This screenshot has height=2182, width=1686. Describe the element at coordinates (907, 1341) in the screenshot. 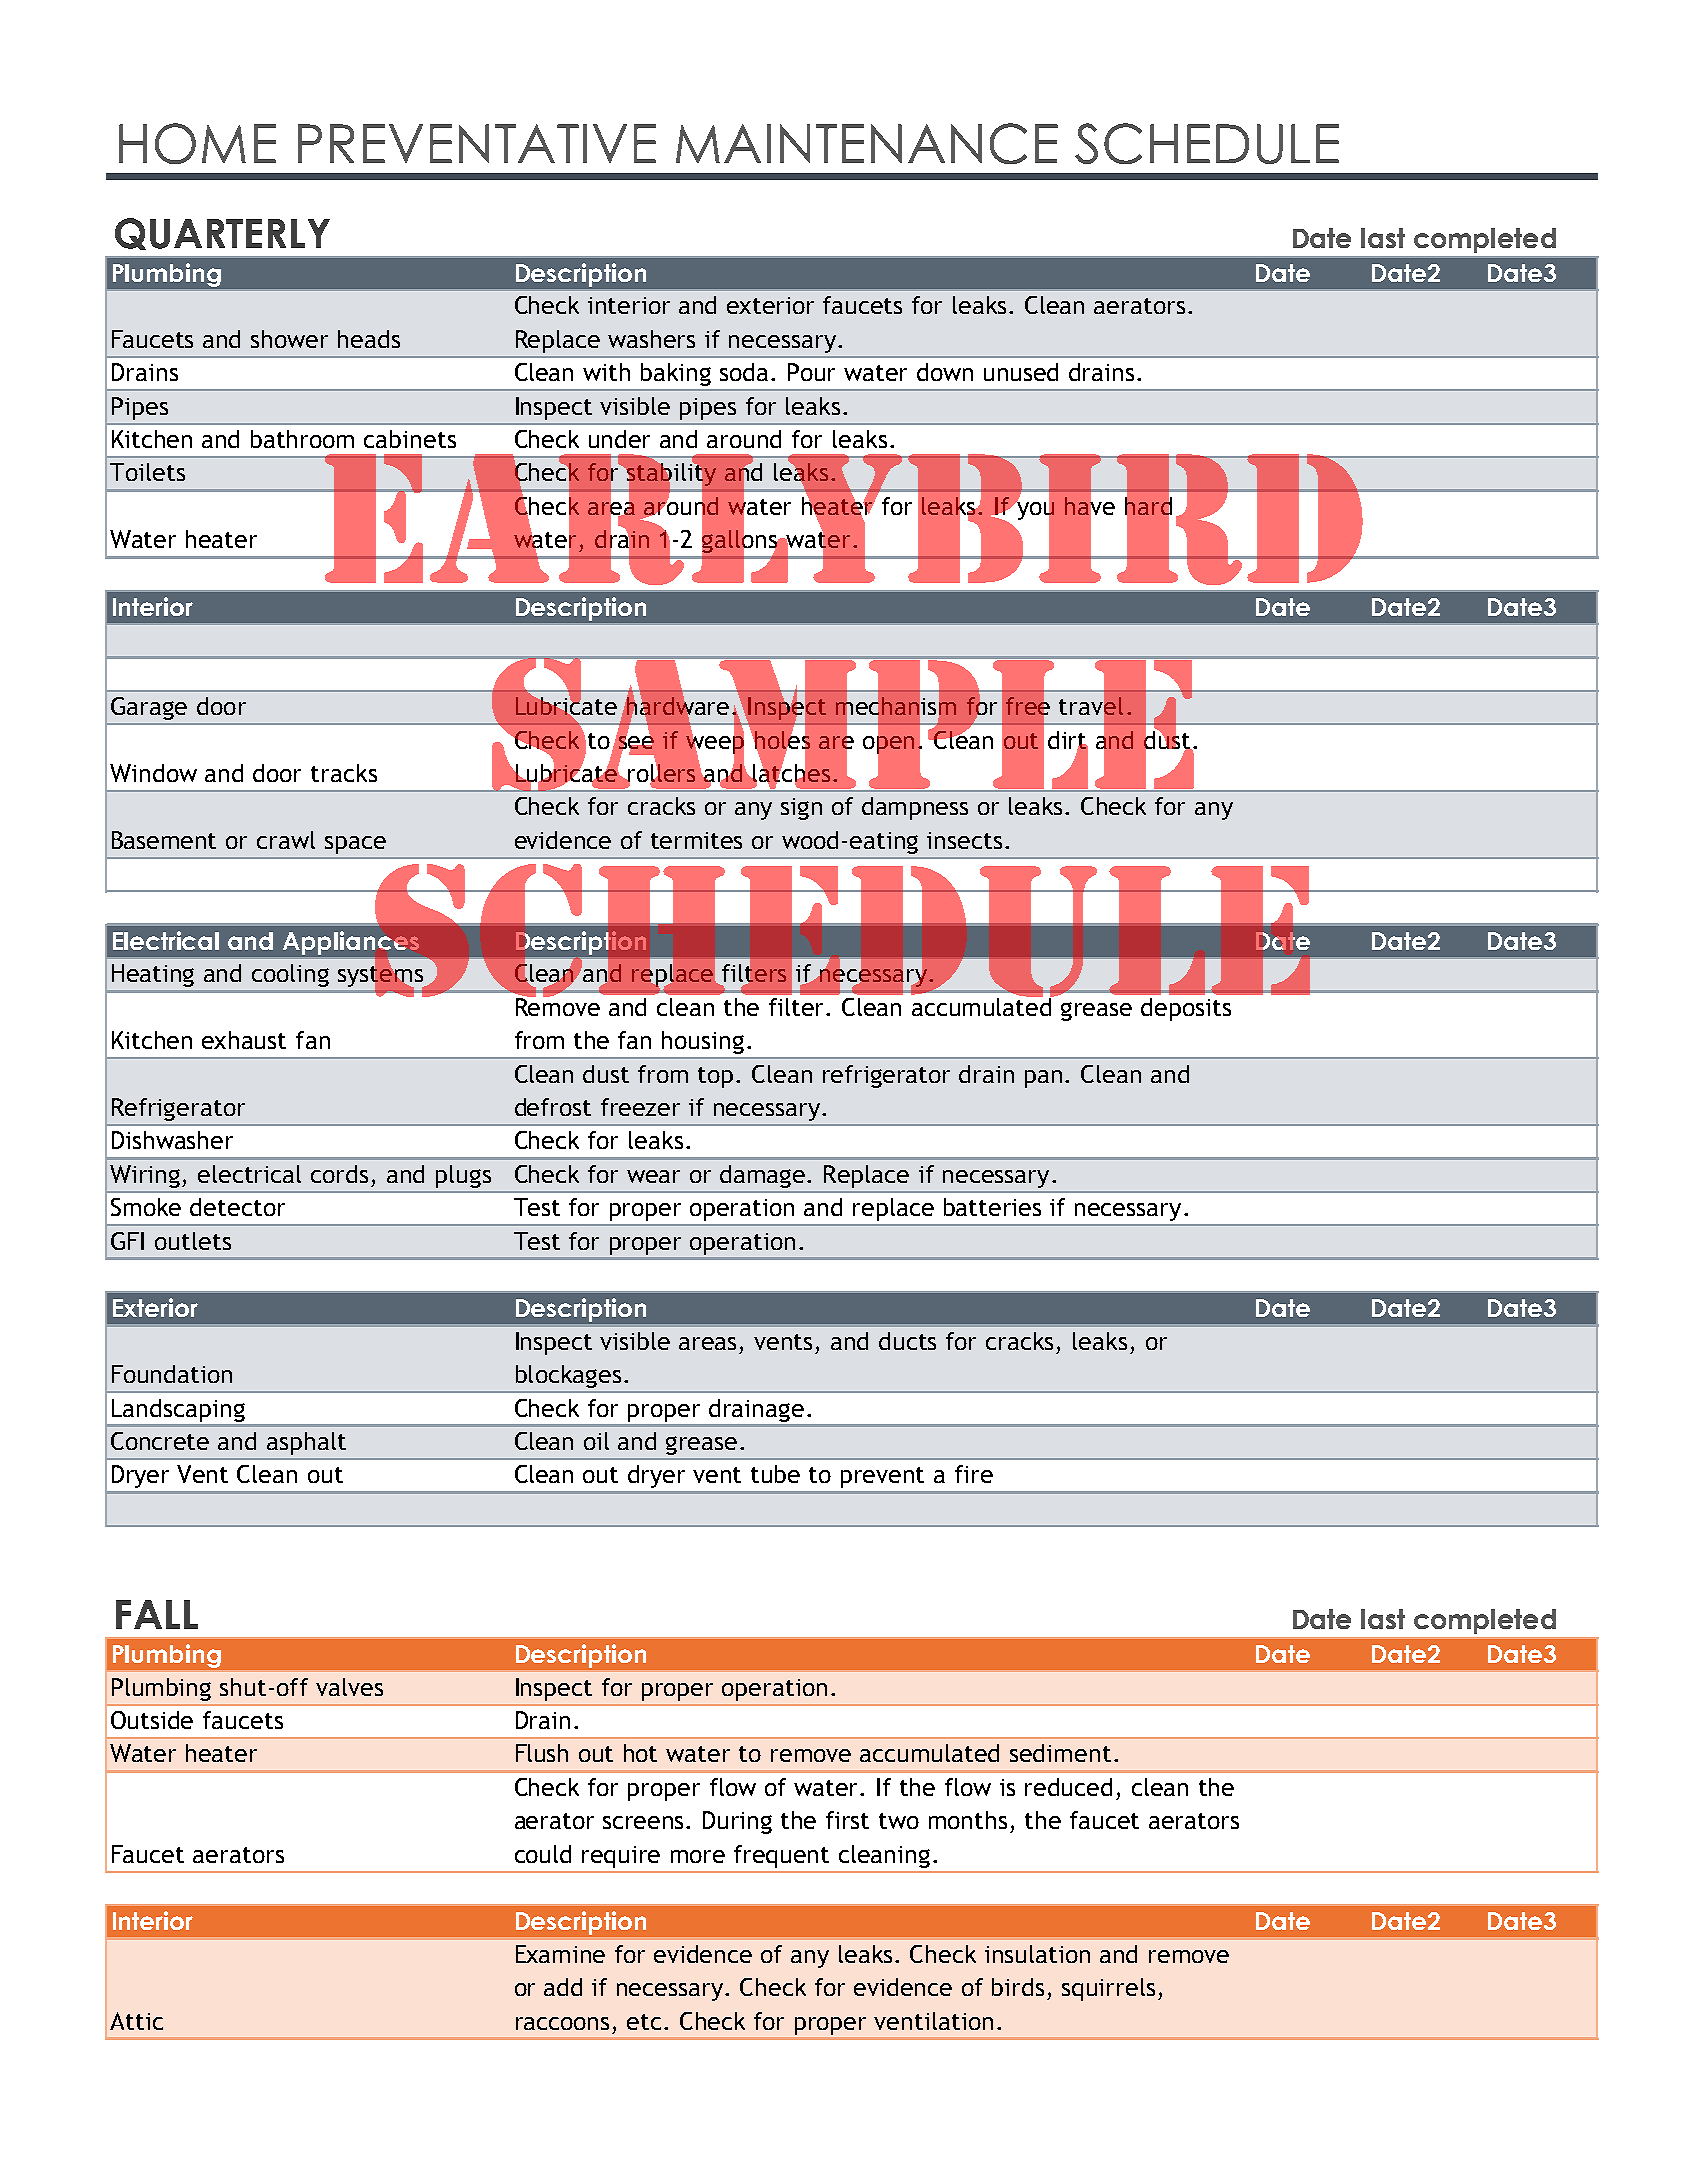

I see `ducts` at that location.
